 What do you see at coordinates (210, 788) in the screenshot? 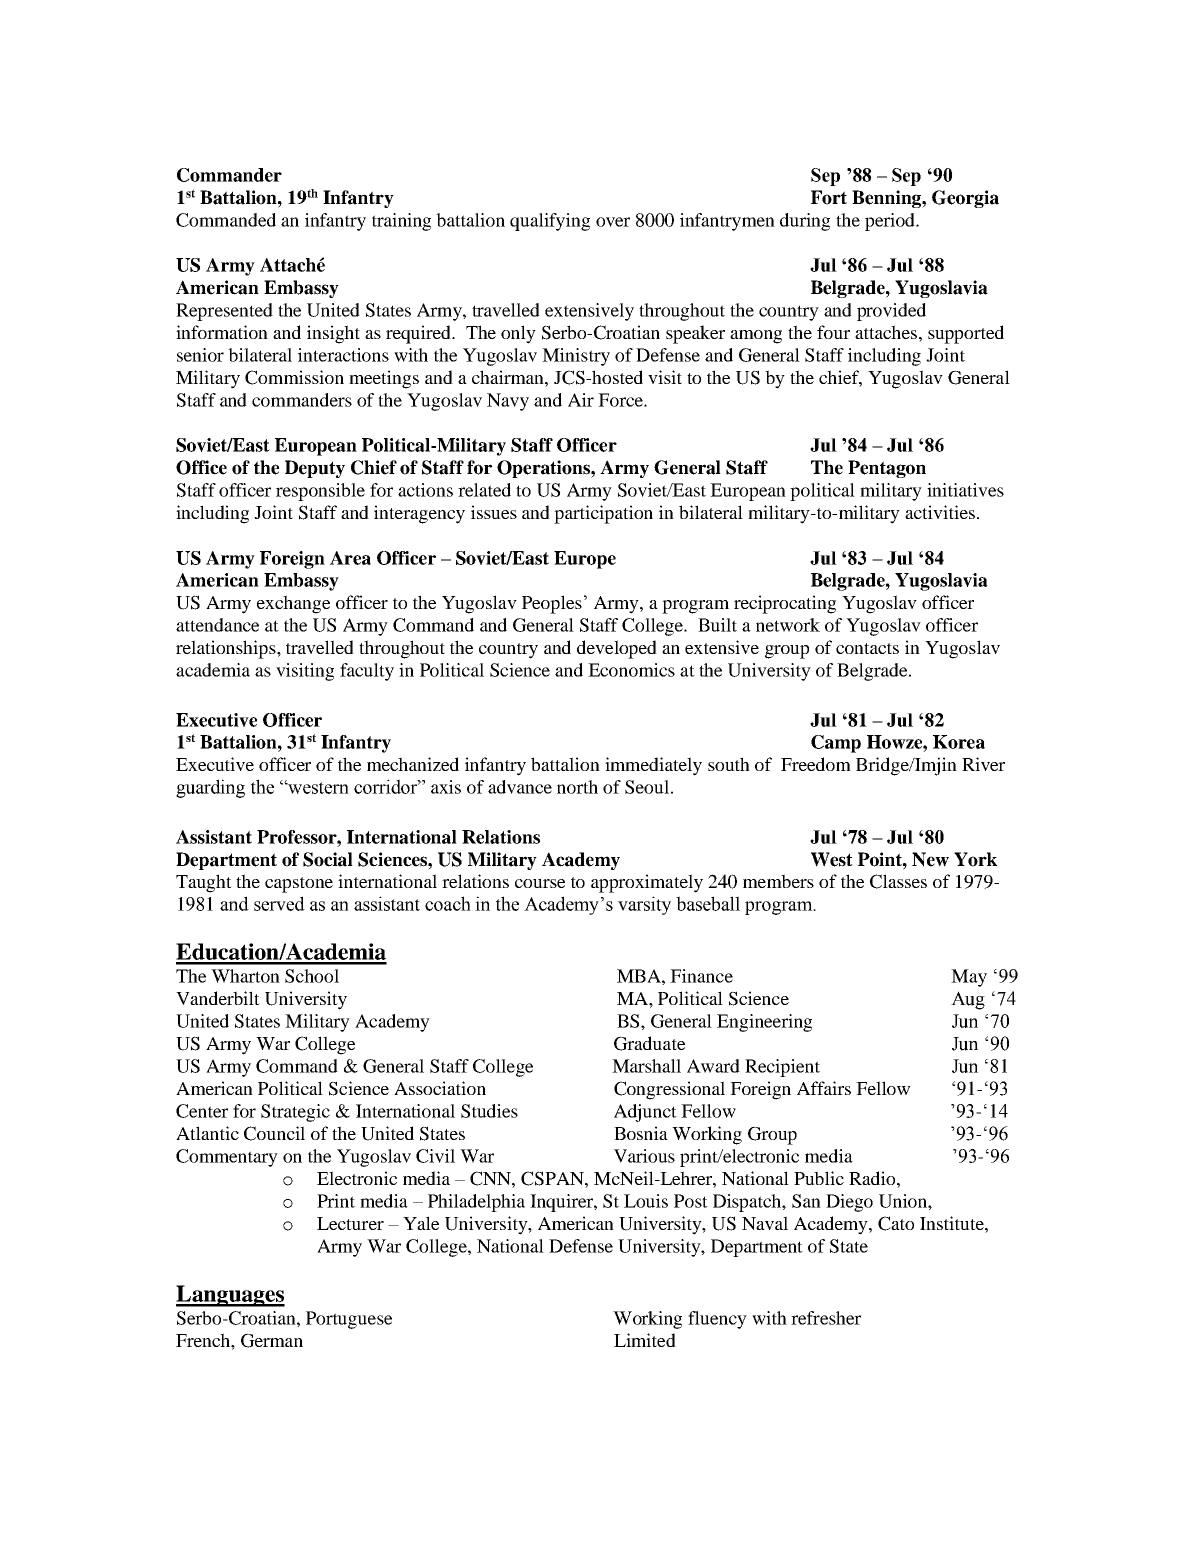
I see `guarding` at bounding box center [210, 788].
